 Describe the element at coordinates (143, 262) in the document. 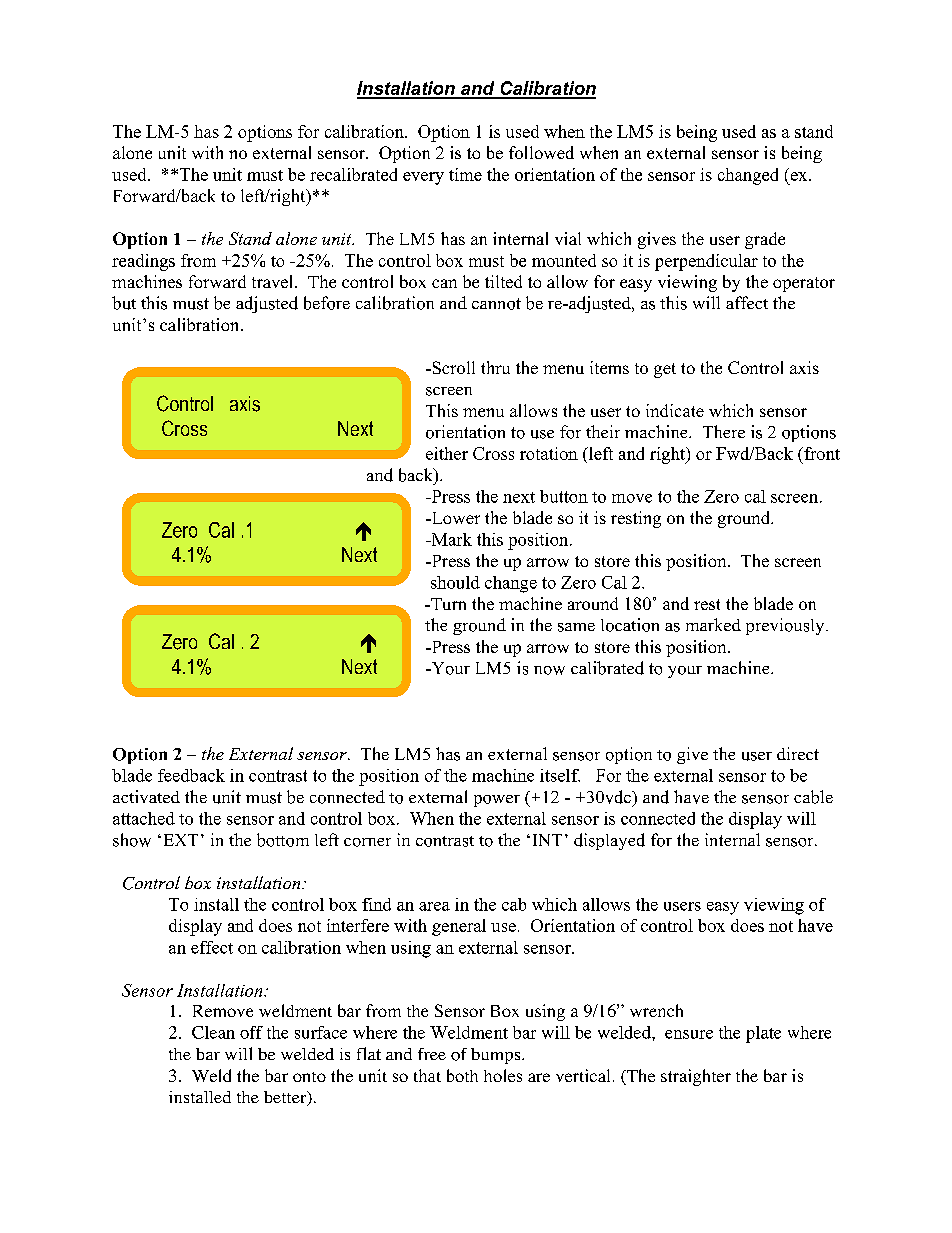

I see `readings` at that location.
